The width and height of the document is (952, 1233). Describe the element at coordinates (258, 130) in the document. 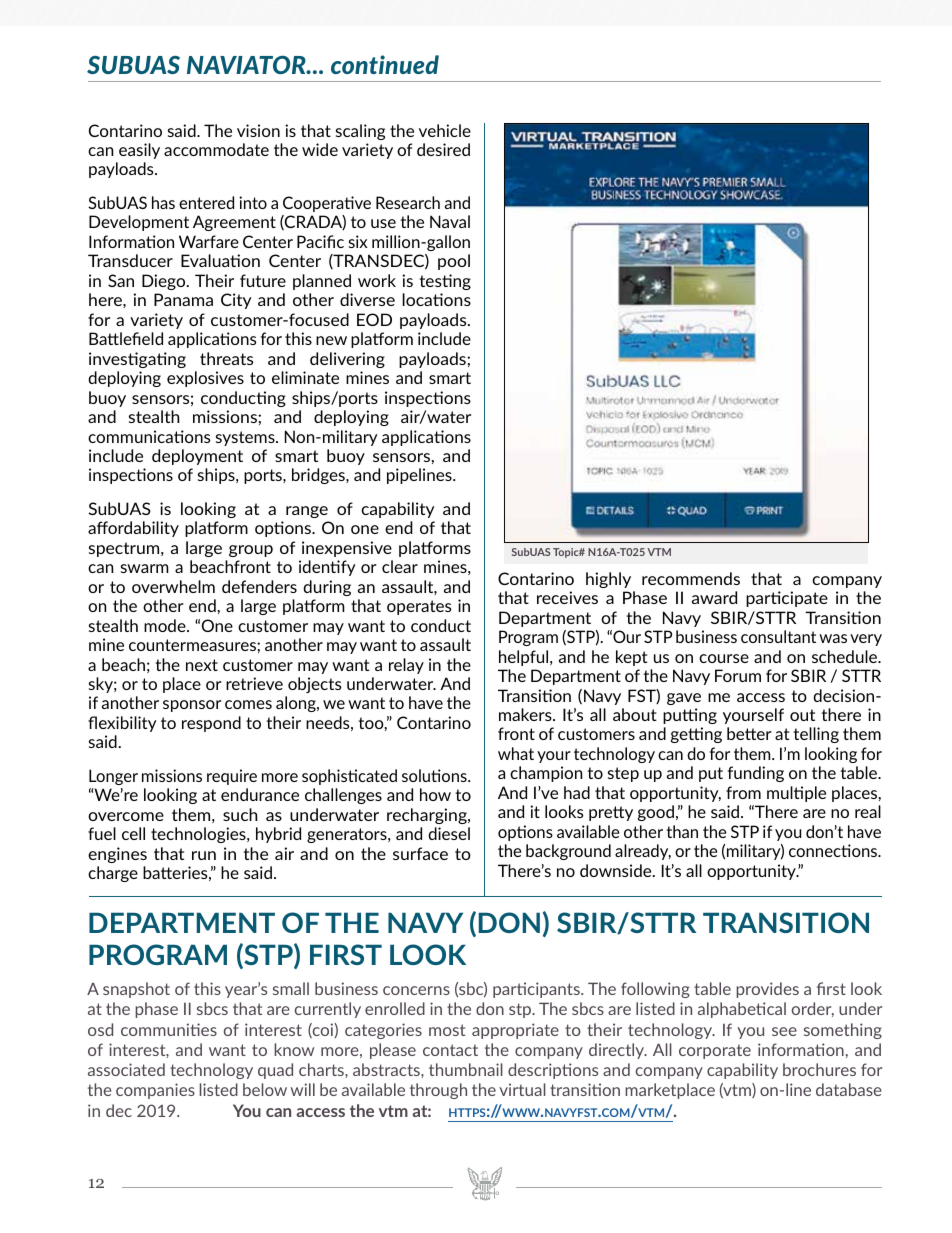

I see `vision` at that location.
